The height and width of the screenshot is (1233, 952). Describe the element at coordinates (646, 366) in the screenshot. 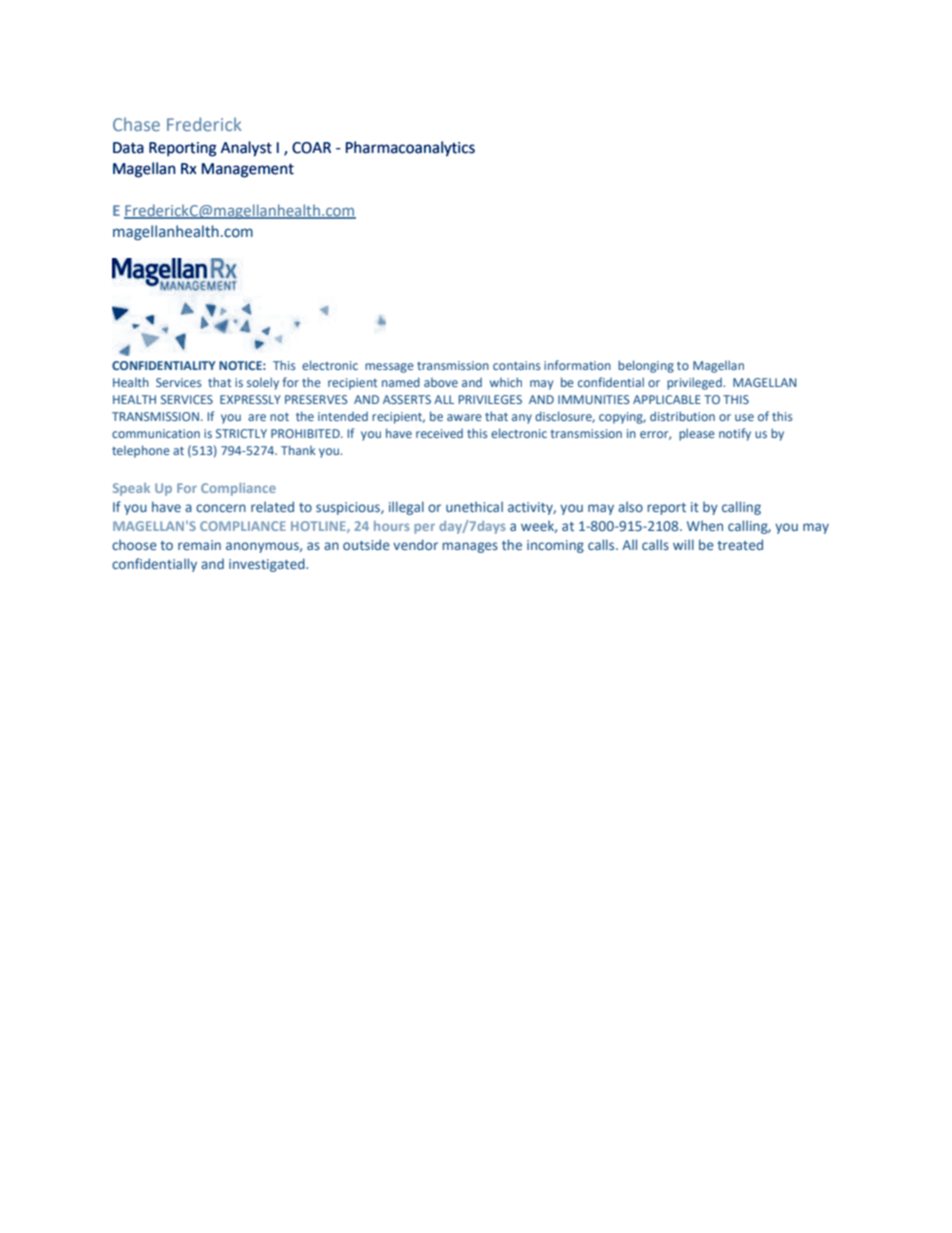

I see `belonging` at that location.
